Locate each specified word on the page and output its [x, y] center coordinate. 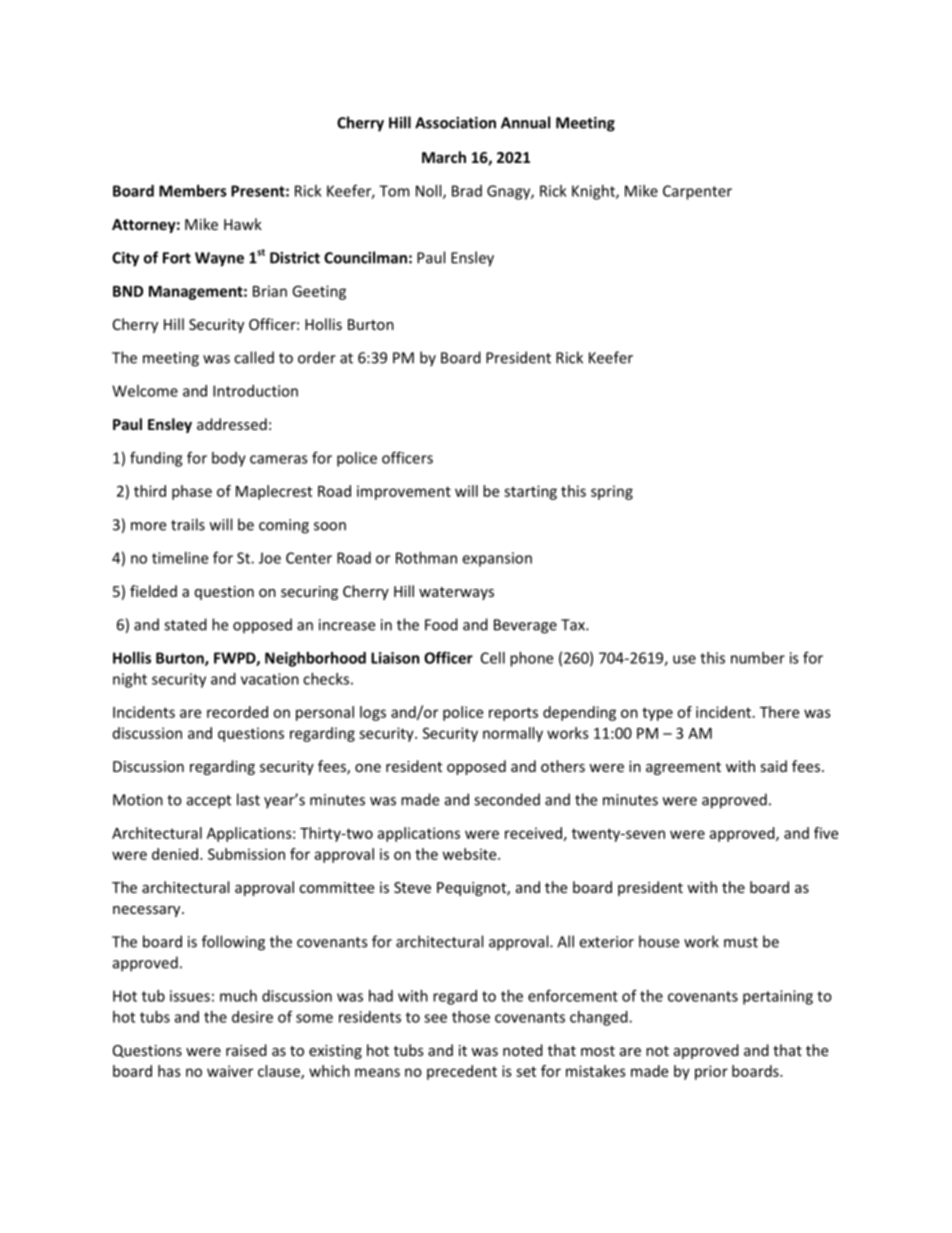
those [471, 1017]
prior [711, 1072]
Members [193, 191]
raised [246, 1050]
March [444, 157]
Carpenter [697, 192]
